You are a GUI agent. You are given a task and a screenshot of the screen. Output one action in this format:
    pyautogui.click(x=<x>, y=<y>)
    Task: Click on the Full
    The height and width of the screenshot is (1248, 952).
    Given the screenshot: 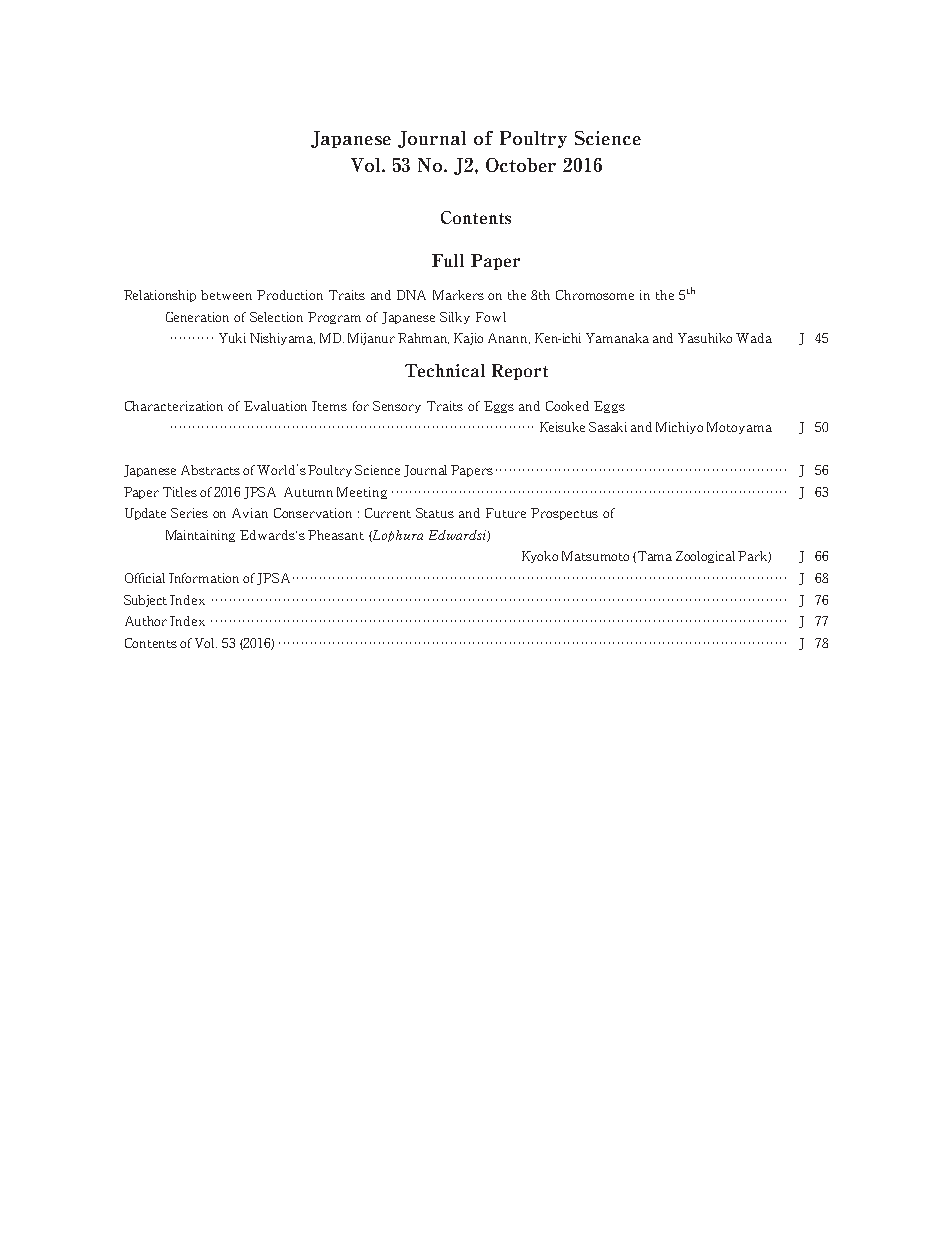 What is the action you would take?
    pyautogui.click(x=448, y=260)
